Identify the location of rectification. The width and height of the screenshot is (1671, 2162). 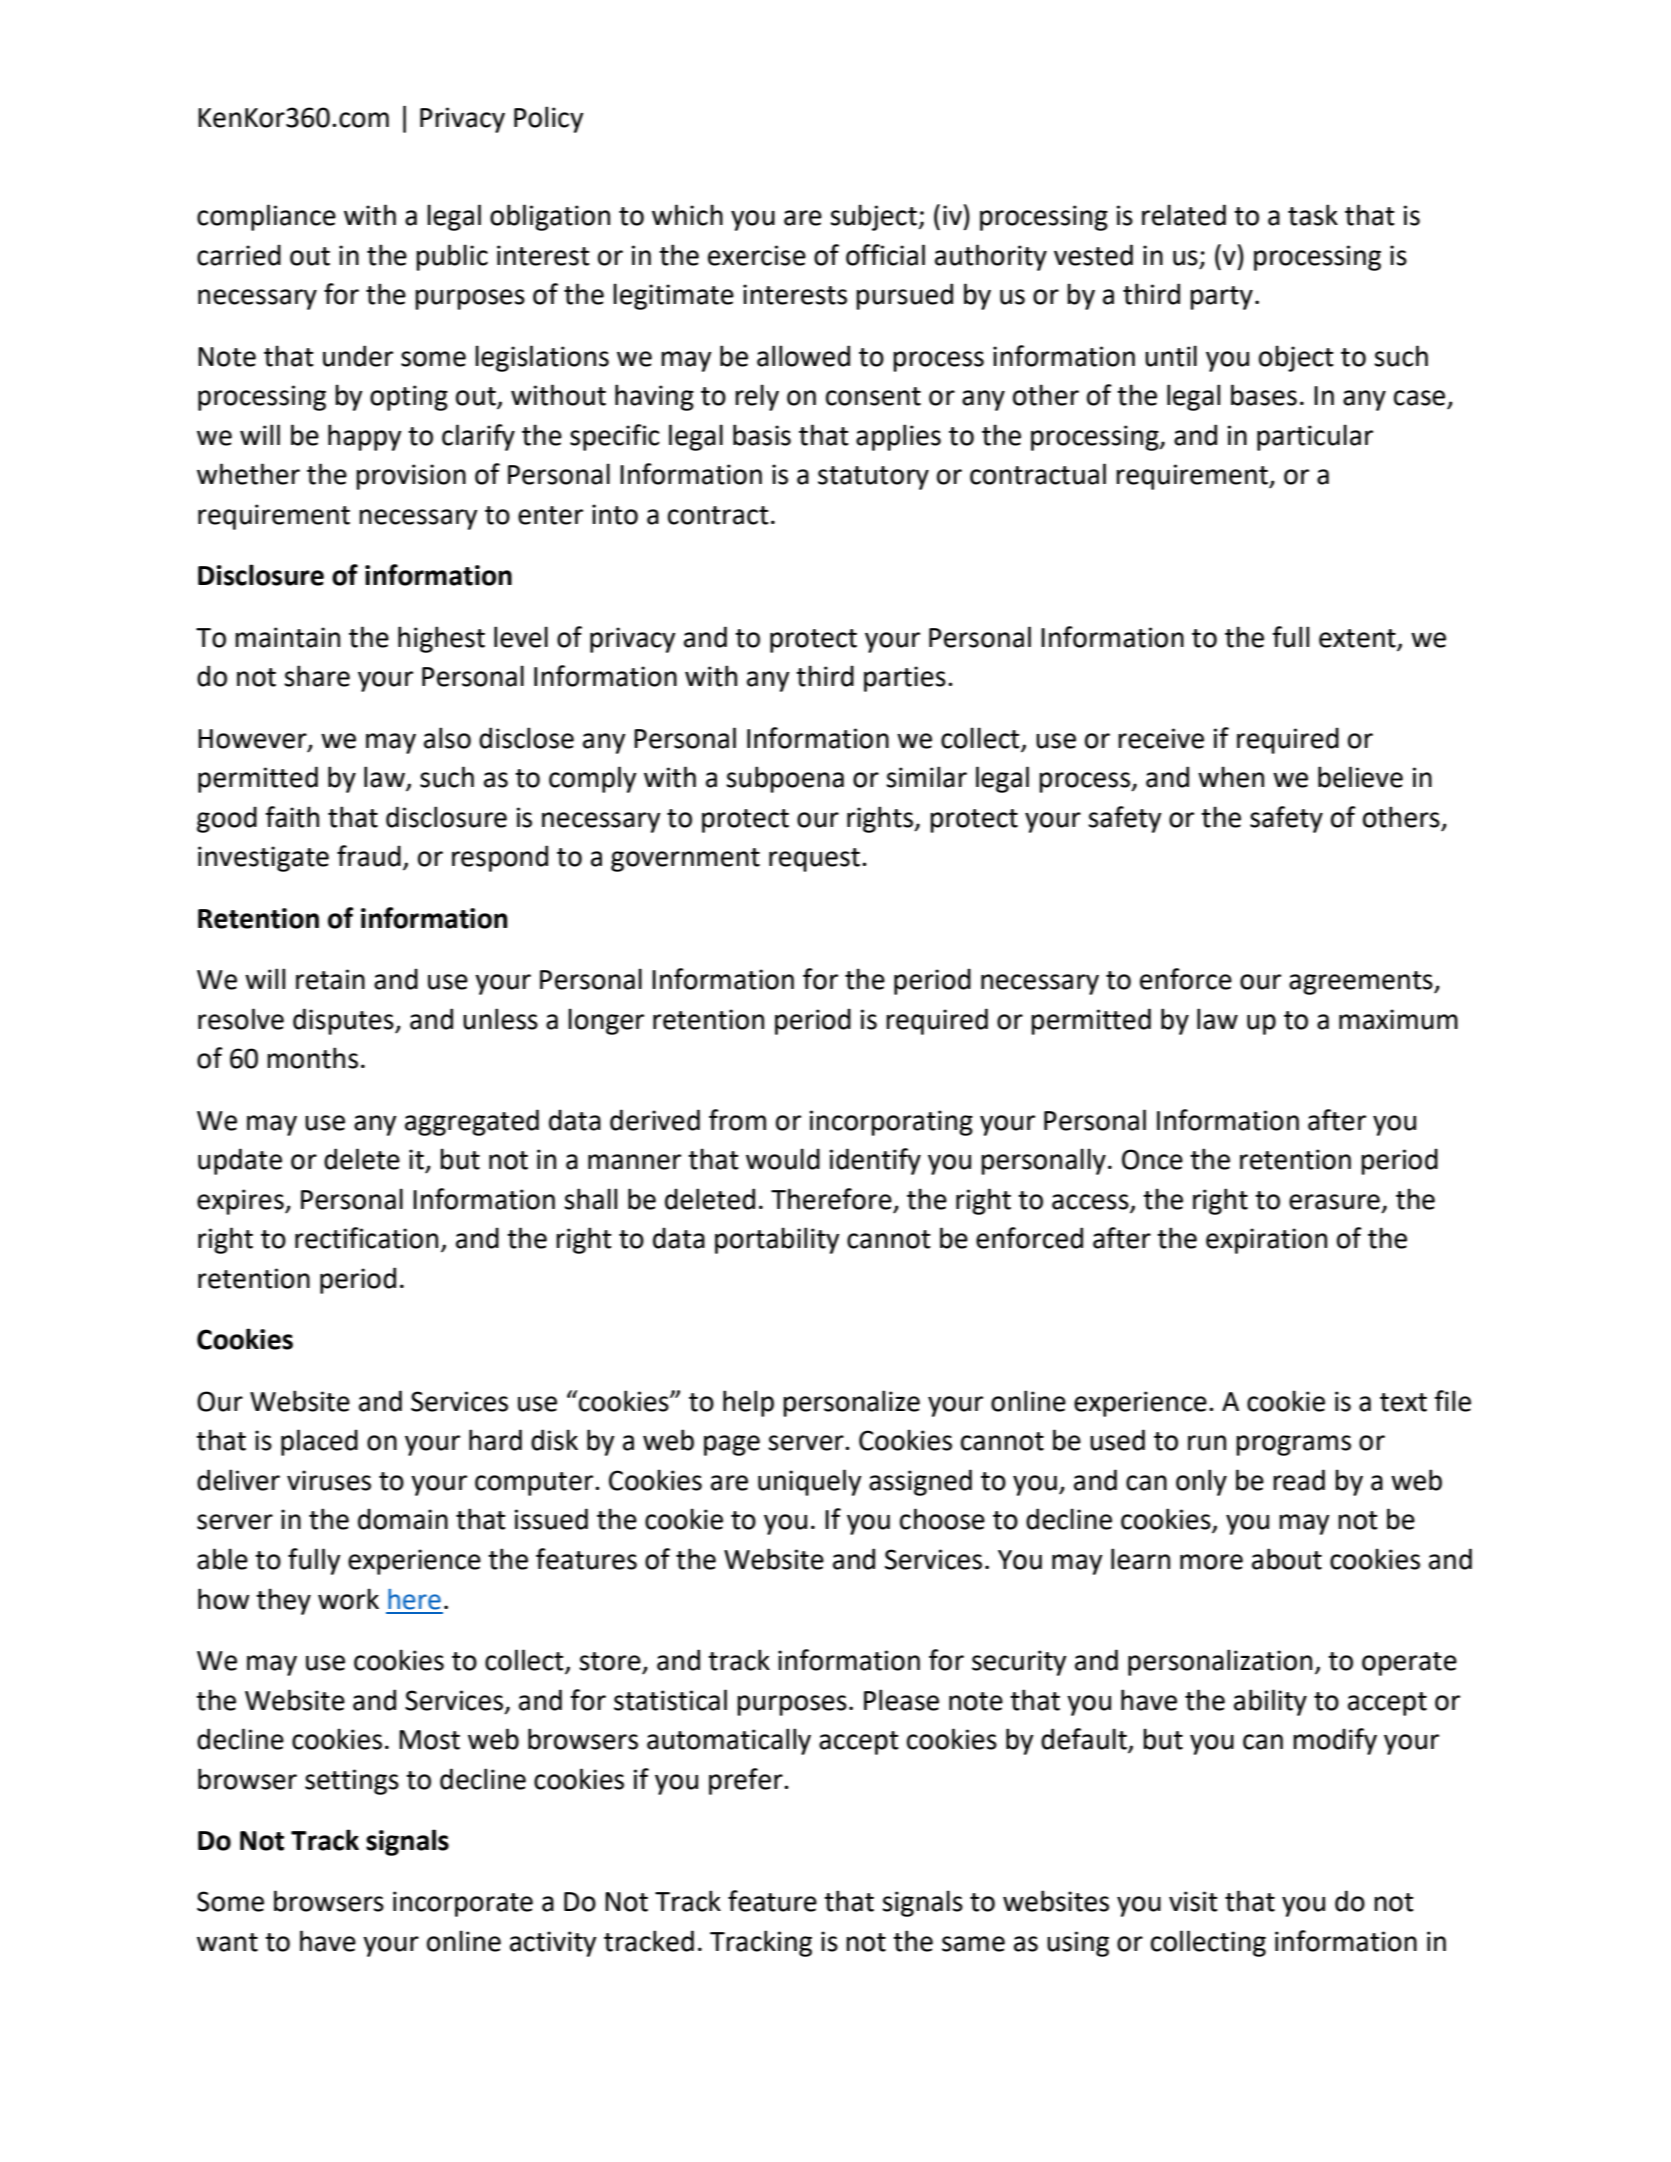
(366, 1238).
